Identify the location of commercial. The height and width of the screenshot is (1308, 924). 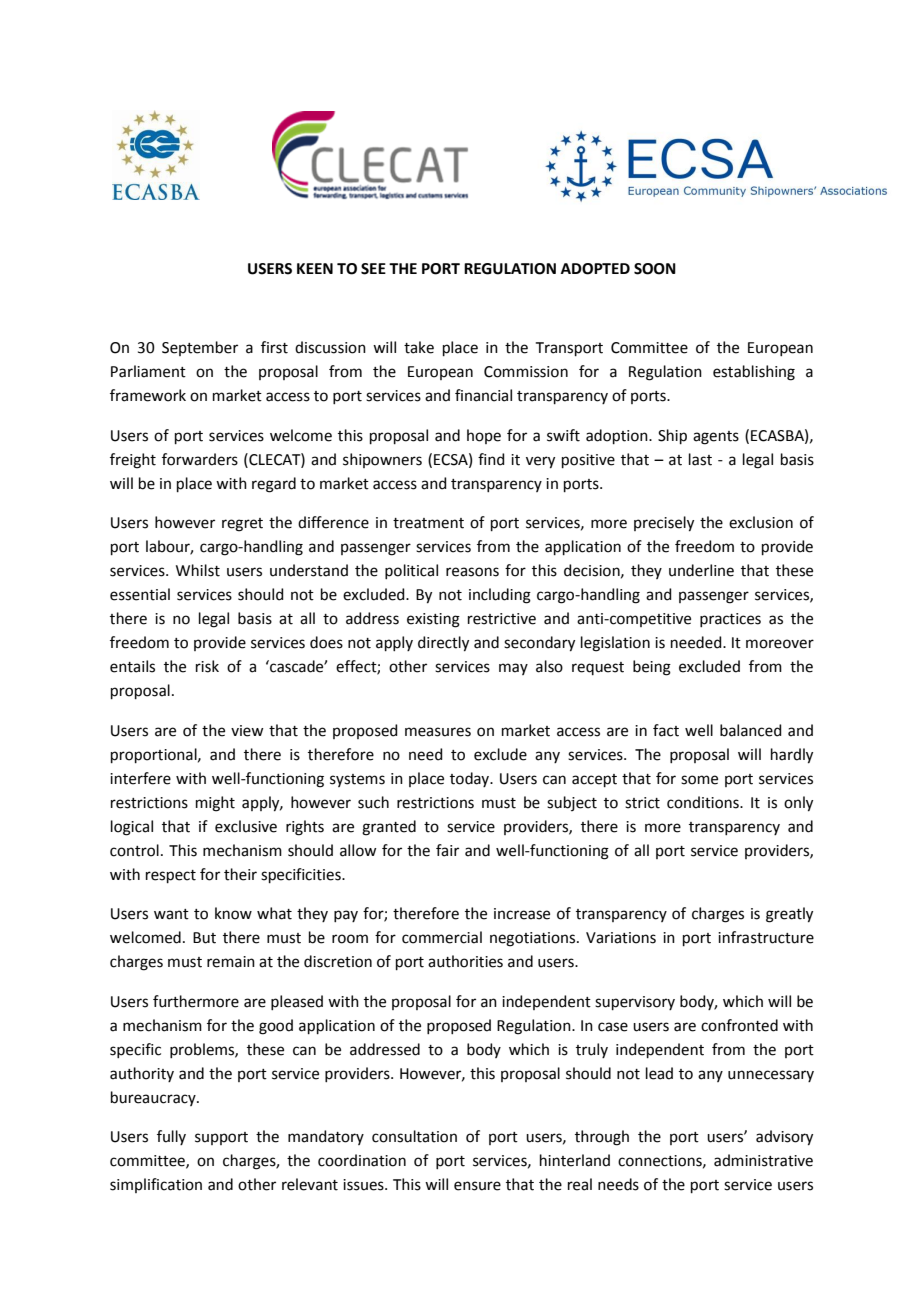
(442, 937).
